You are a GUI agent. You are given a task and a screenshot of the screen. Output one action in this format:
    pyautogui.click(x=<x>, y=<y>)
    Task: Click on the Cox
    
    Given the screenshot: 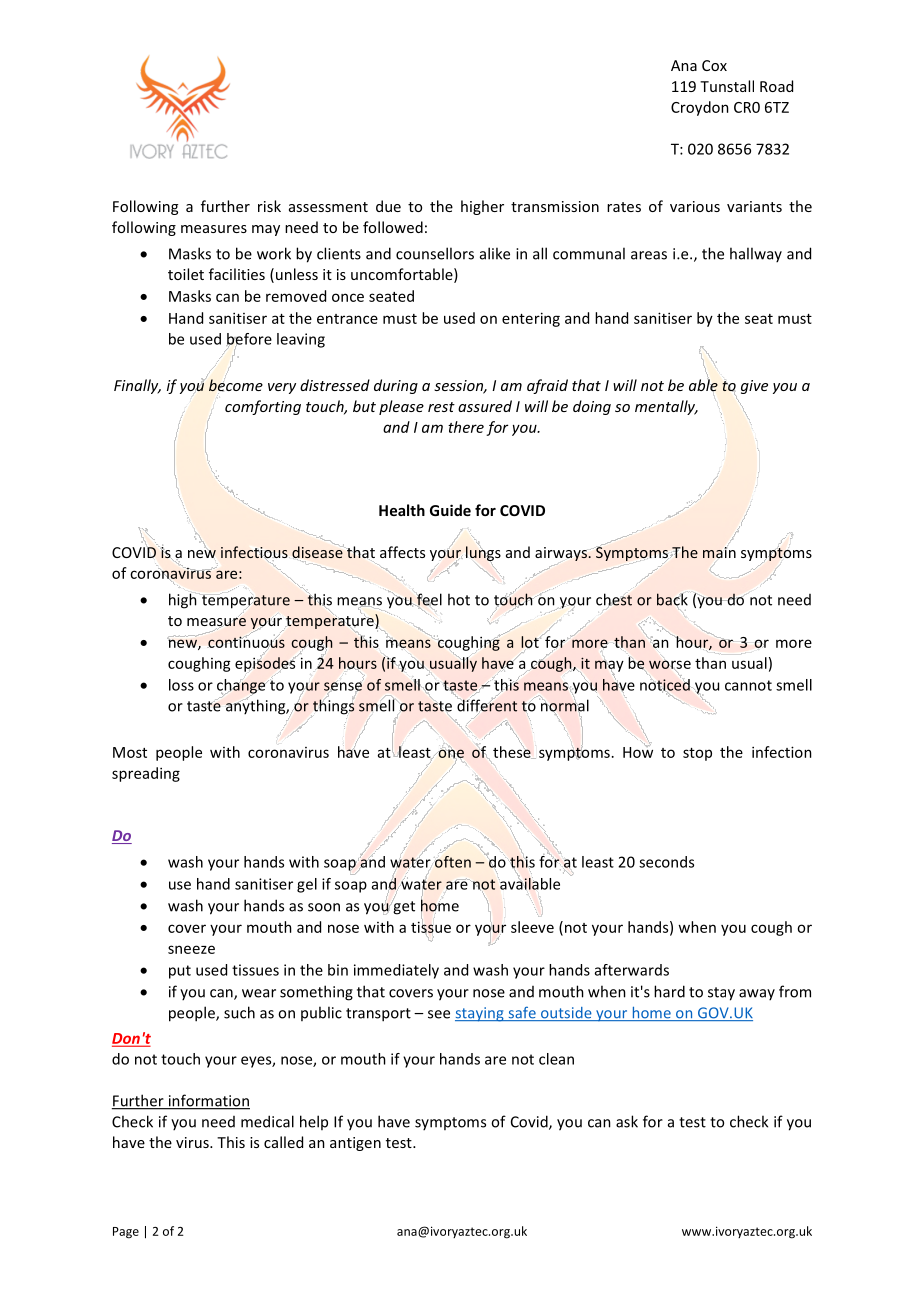 What is the action you would take?
    pyautogui.click(x=714, y=65)
